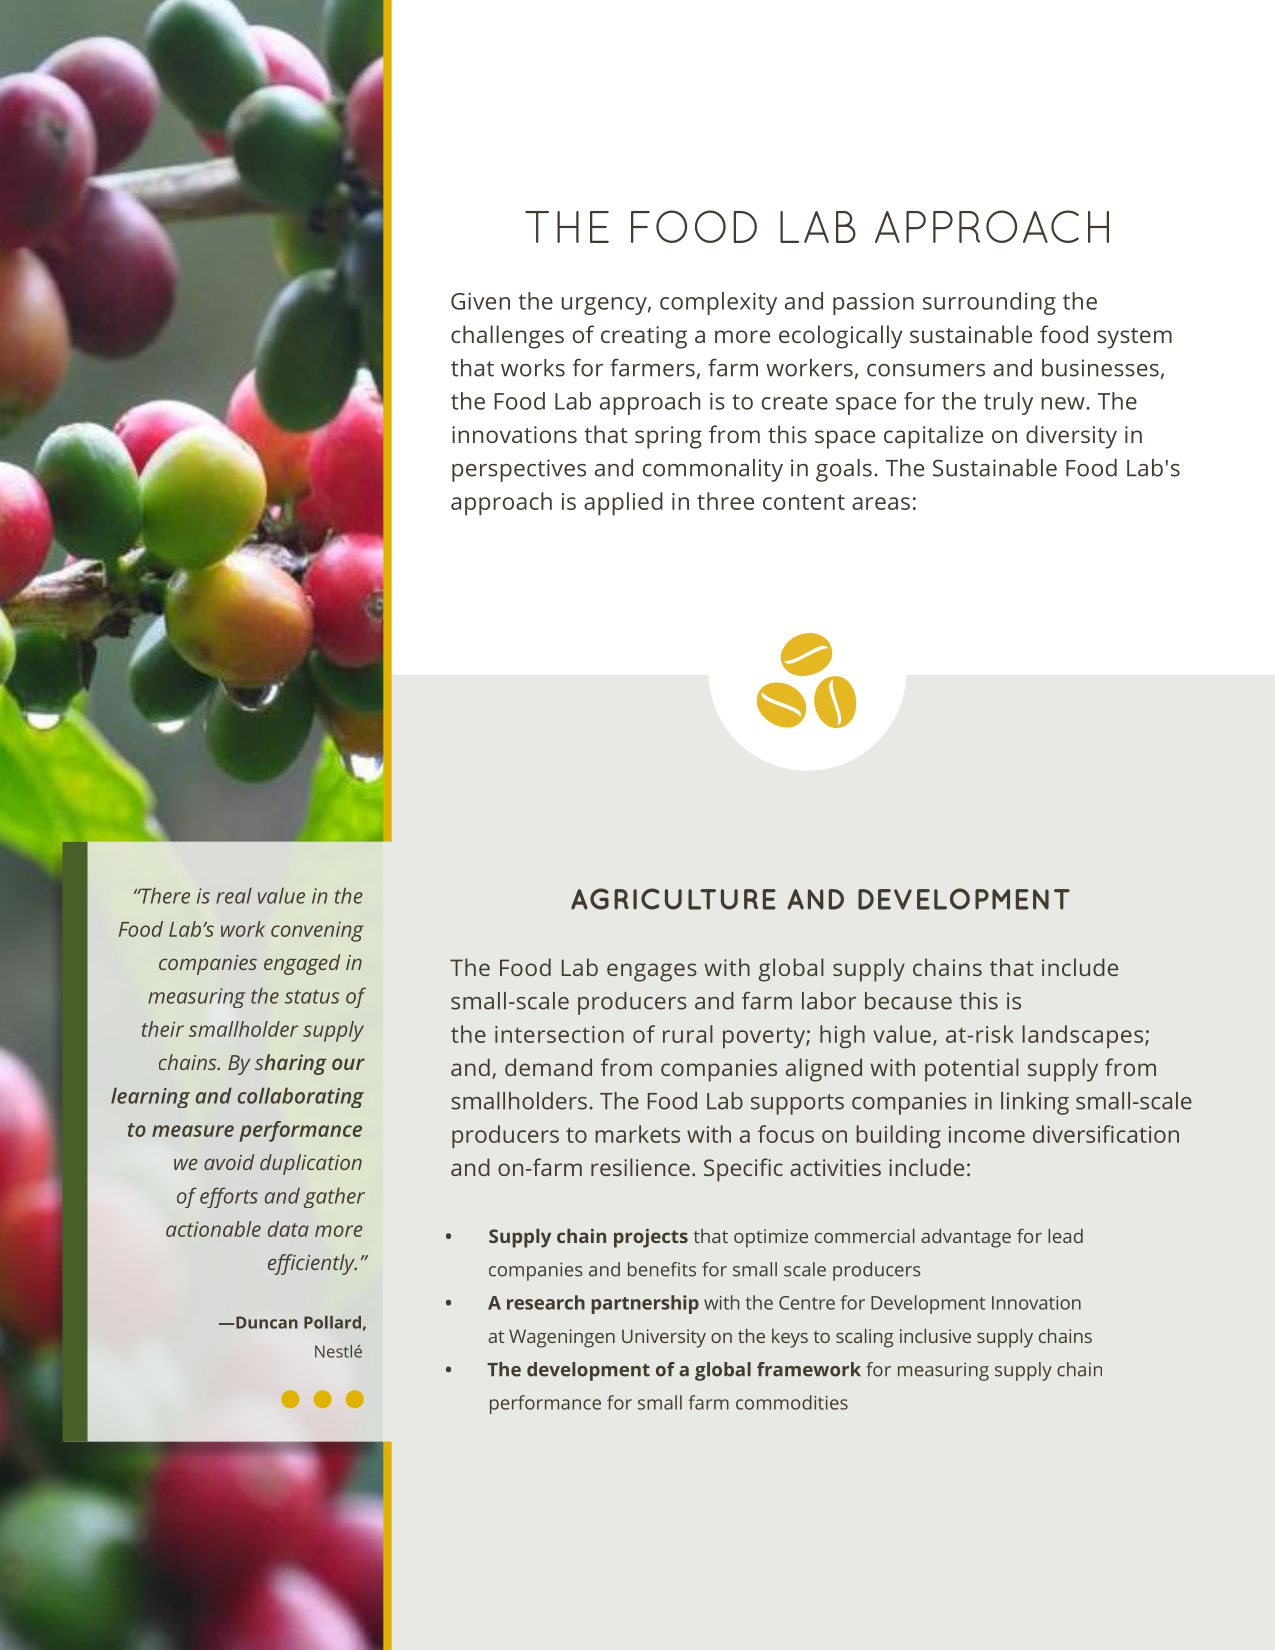 The image size is (1275, 1650). What do you see at coordinates (480, 301) in the screenshot?
I see `Given` at bounding box center [480, 301].
